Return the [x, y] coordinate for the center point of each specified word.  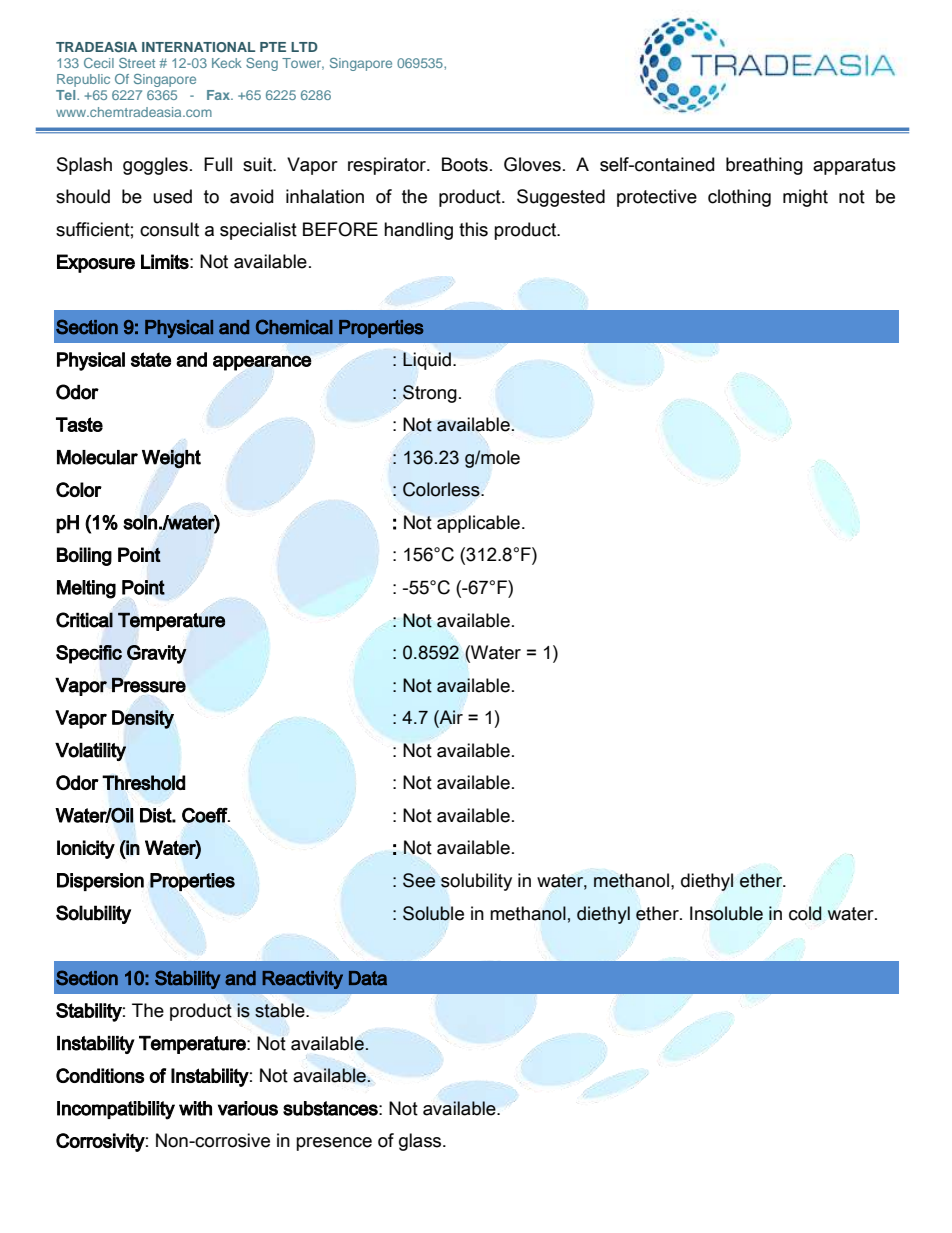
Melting [86, 589]
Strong [430, 394]
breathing [764, 166]
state [151, 359]
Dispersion [100, 882]
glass [421, 1142]
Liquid [427, 361]
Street [137, 63]
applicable [478, 524]
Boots [465, 164]
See [419, 880]
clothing [739, 198]
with [195, 1108]
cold [805, 913]
